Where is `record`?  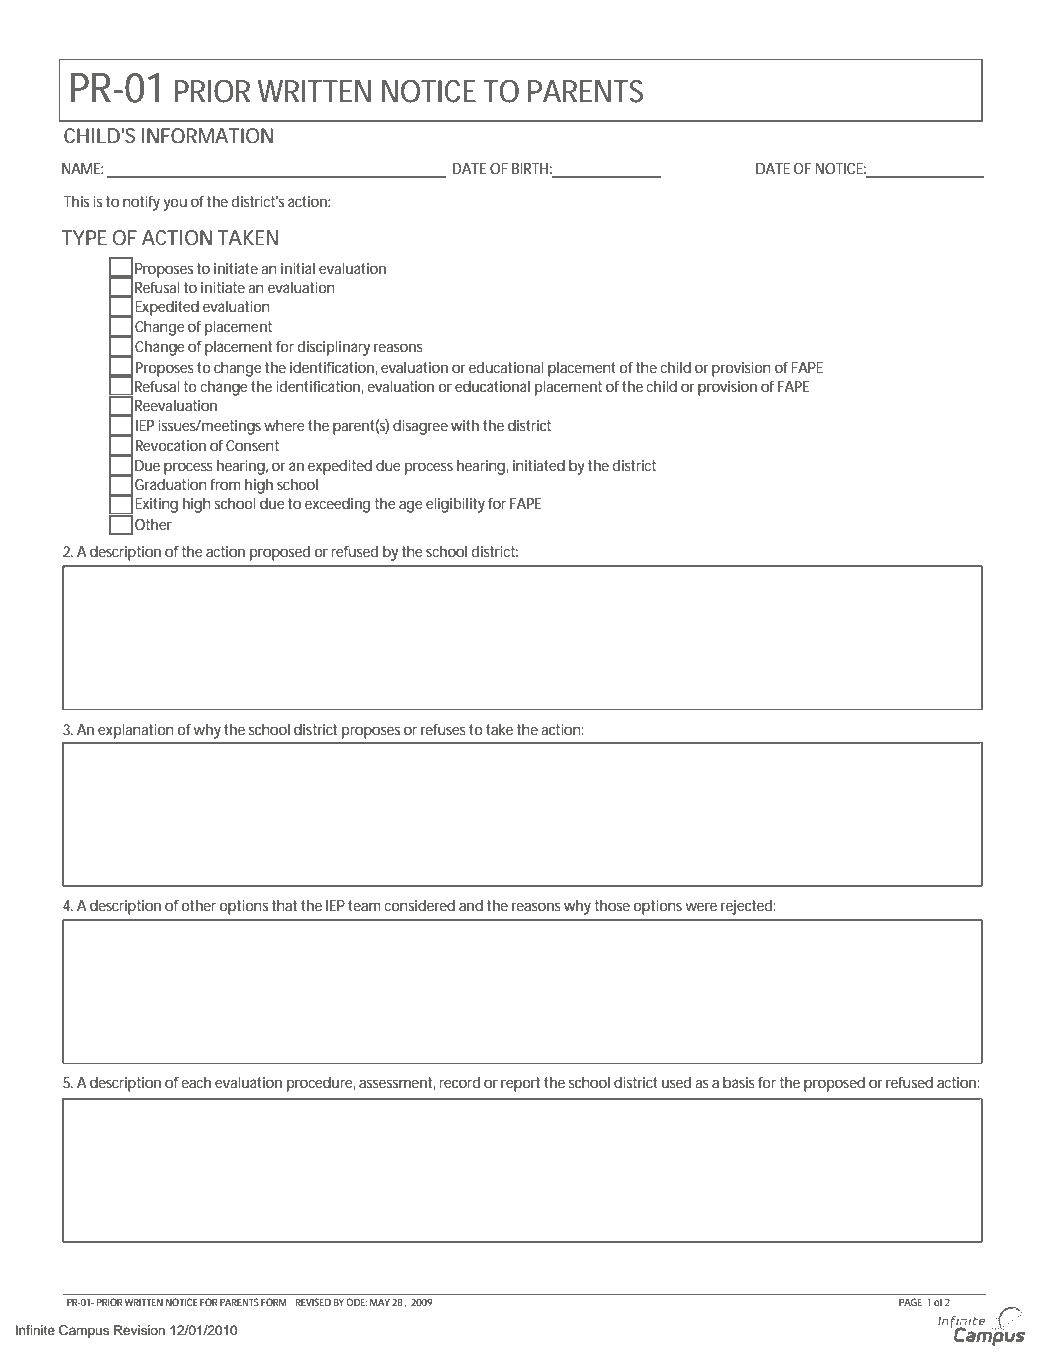
record is located at coordinates (459, 1082).
